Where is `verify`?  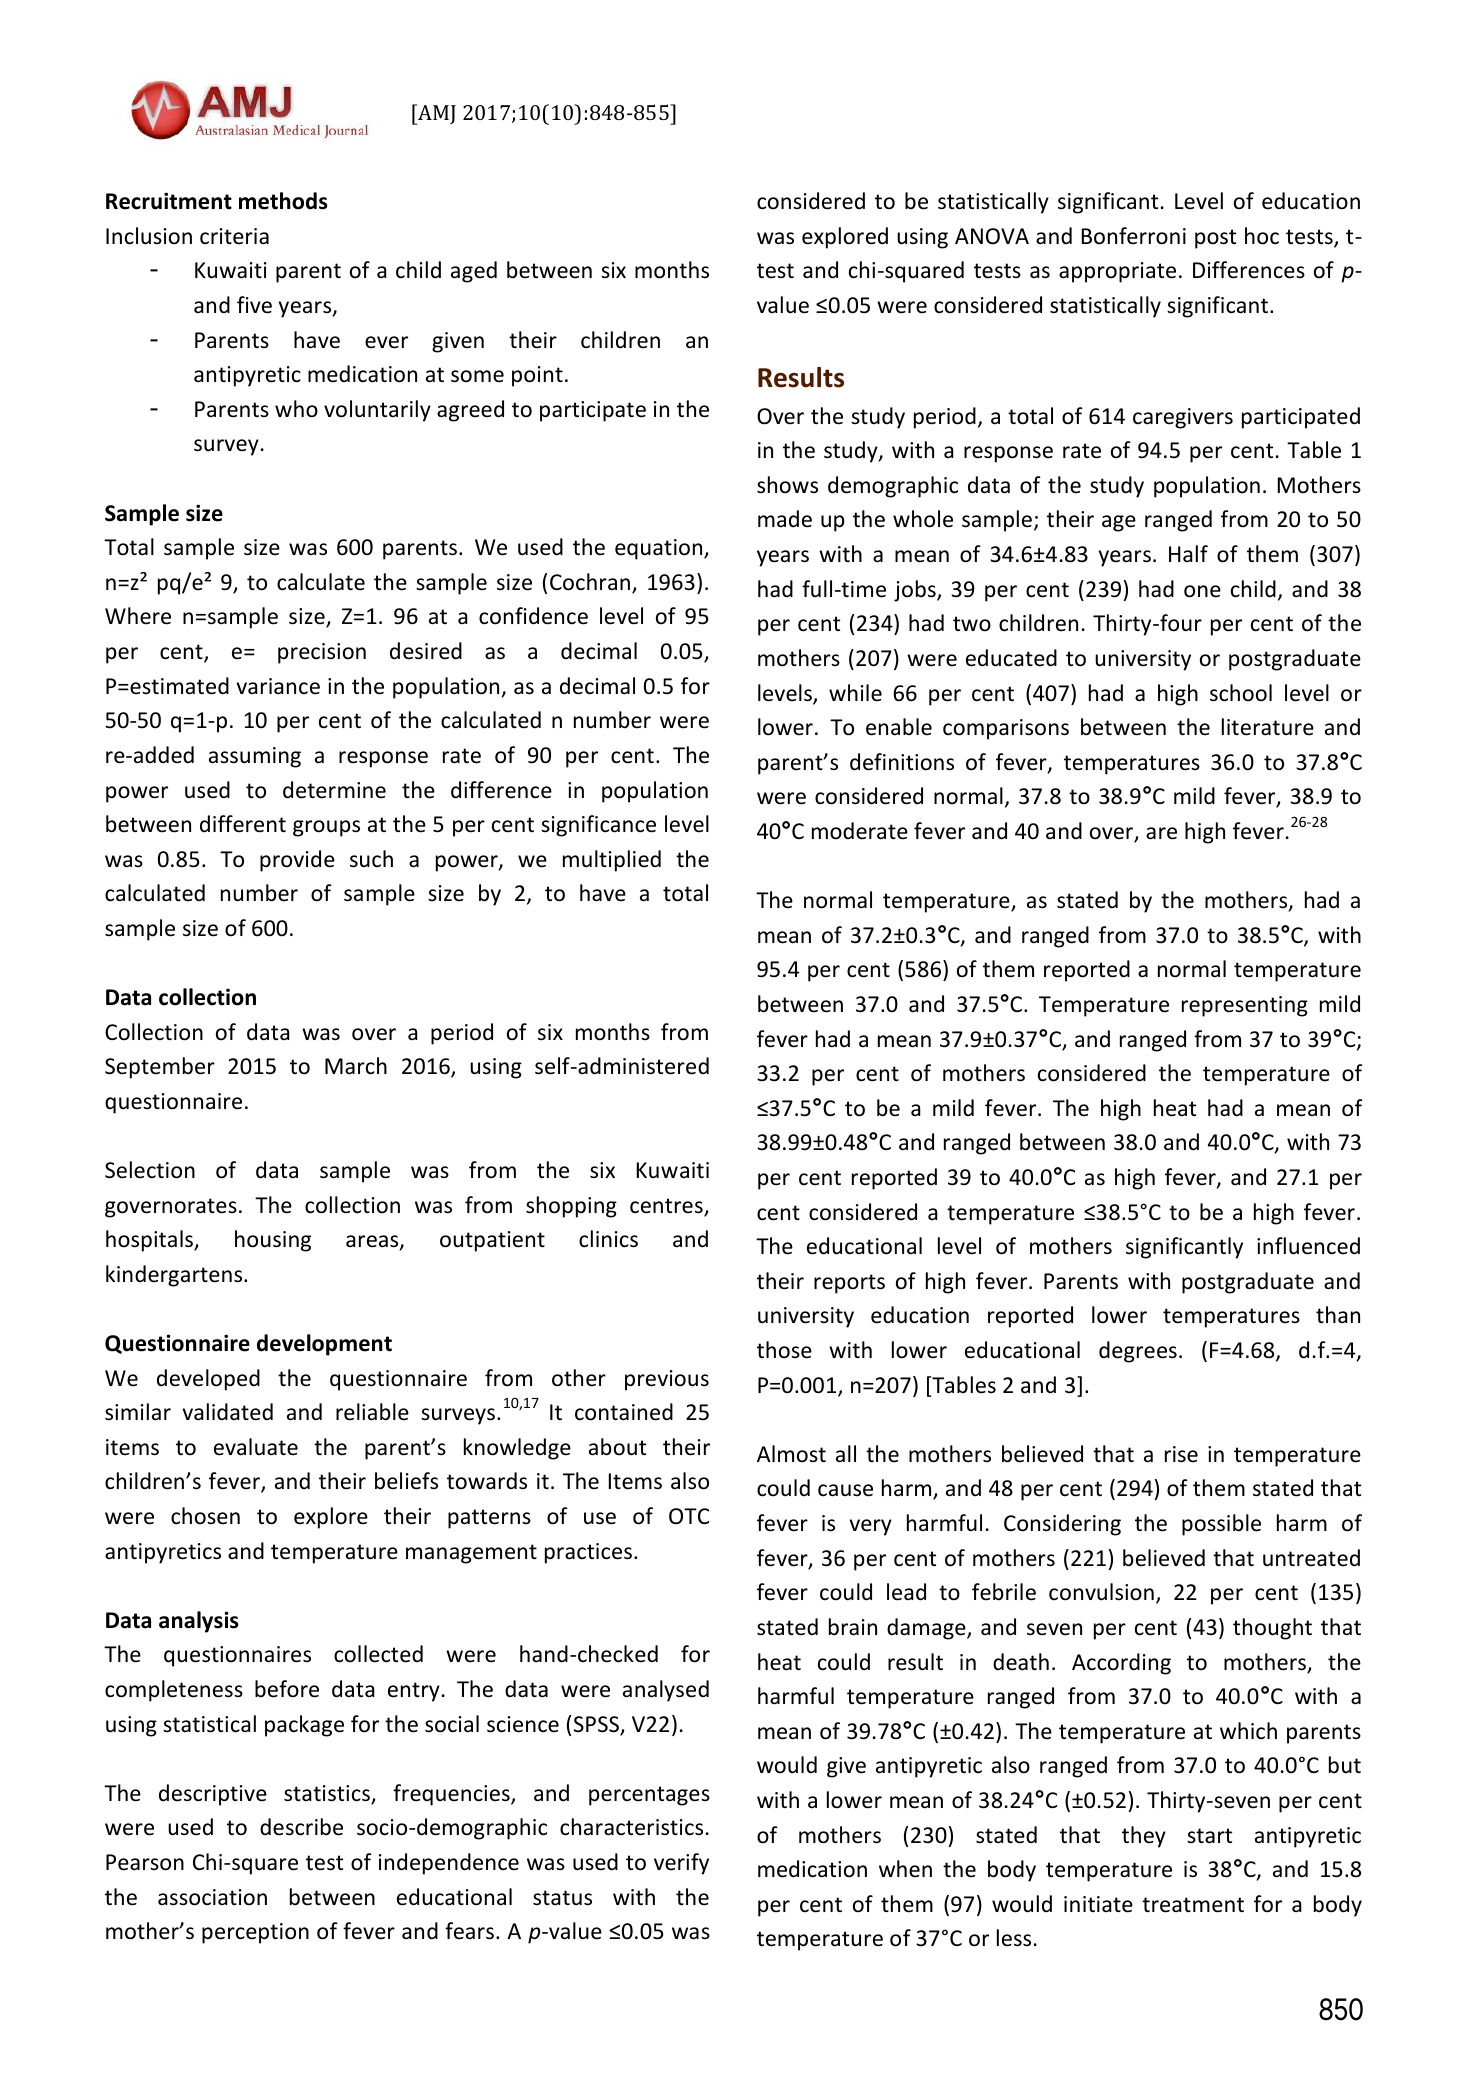
verify is located at coordinates (681, 1864).
